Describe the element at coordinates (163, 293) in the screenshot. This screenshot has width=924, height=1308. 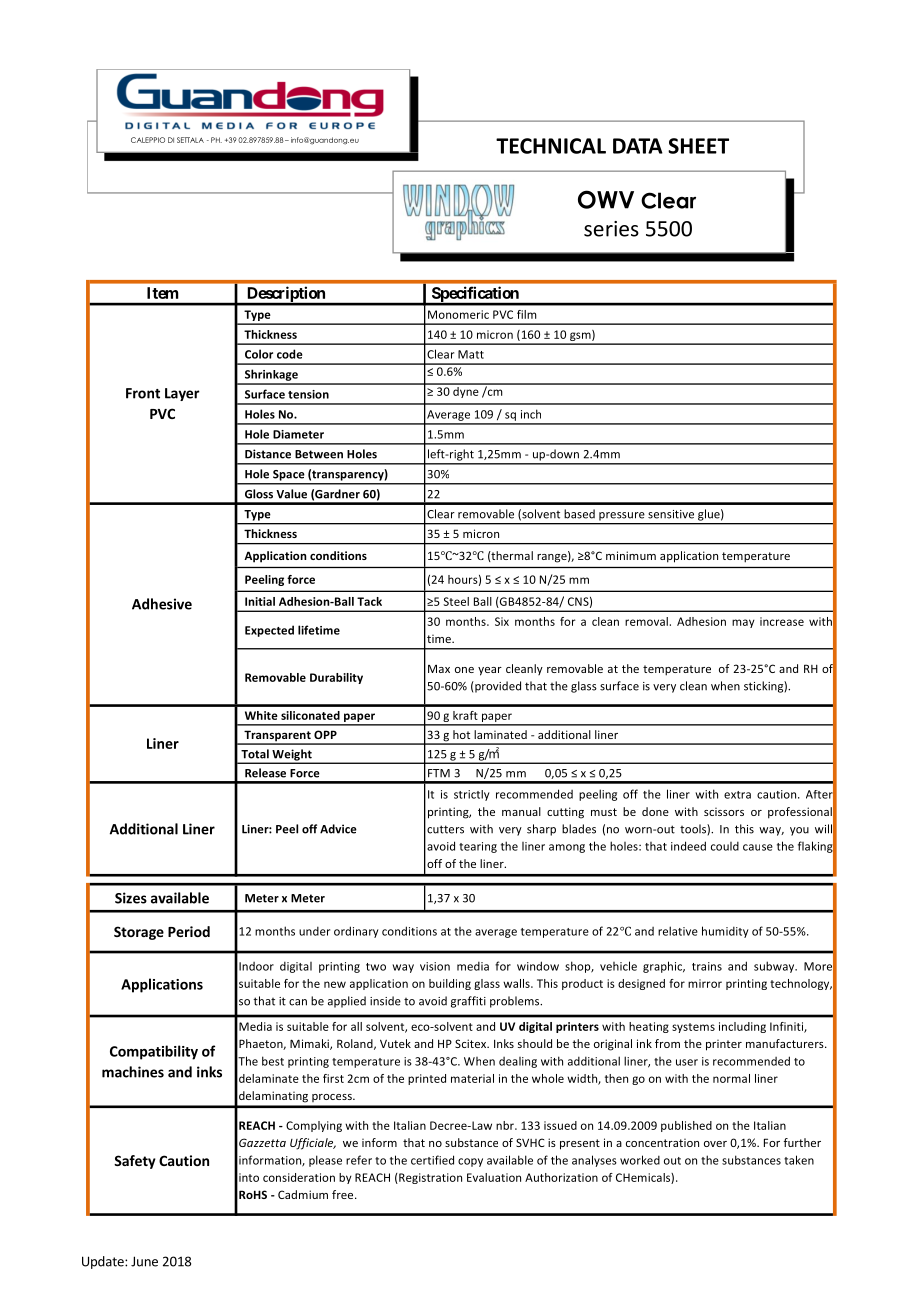
I see `Item` at that location.
